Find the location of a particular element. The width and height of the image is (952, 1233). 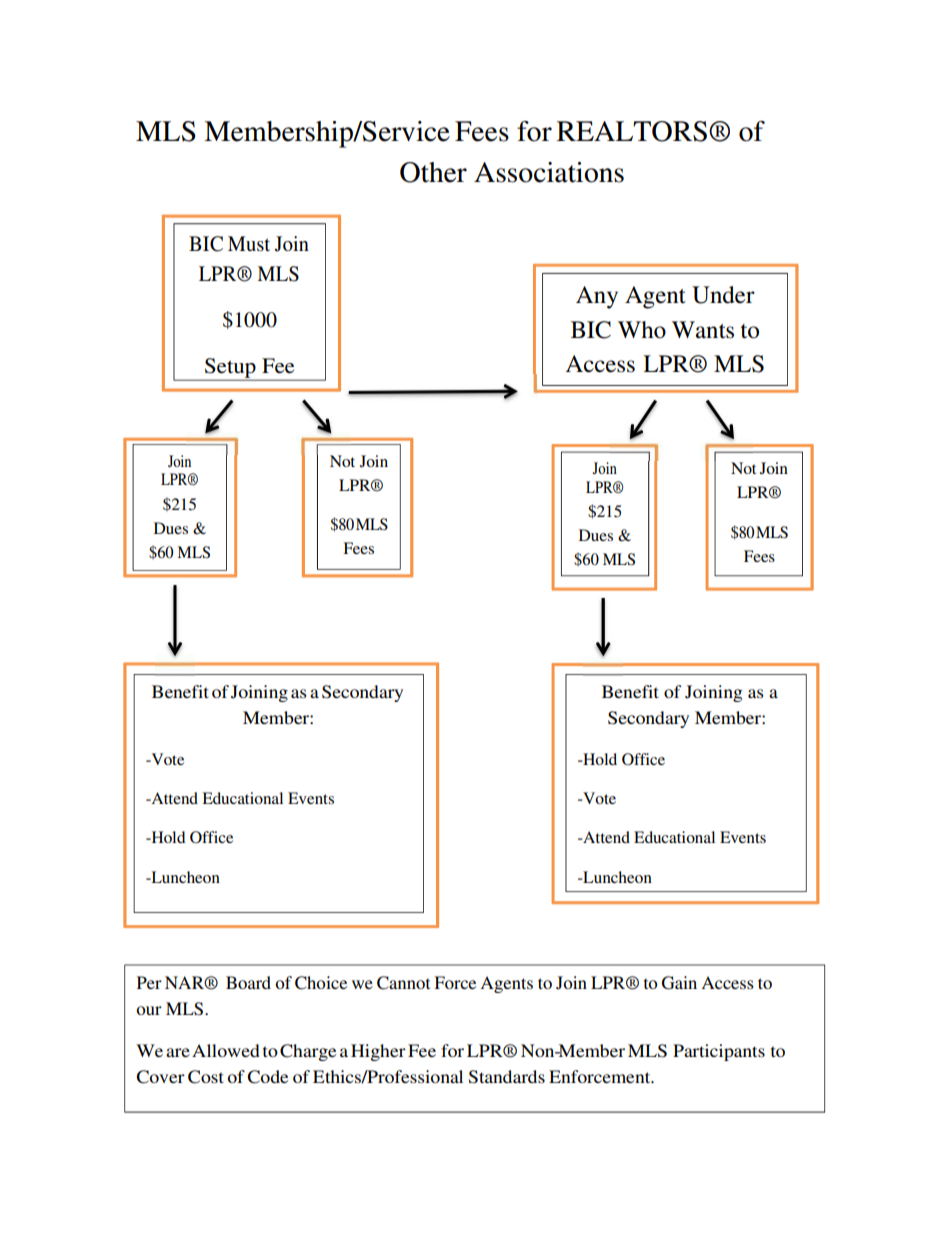

Per is located at coordinates (149, 982).
